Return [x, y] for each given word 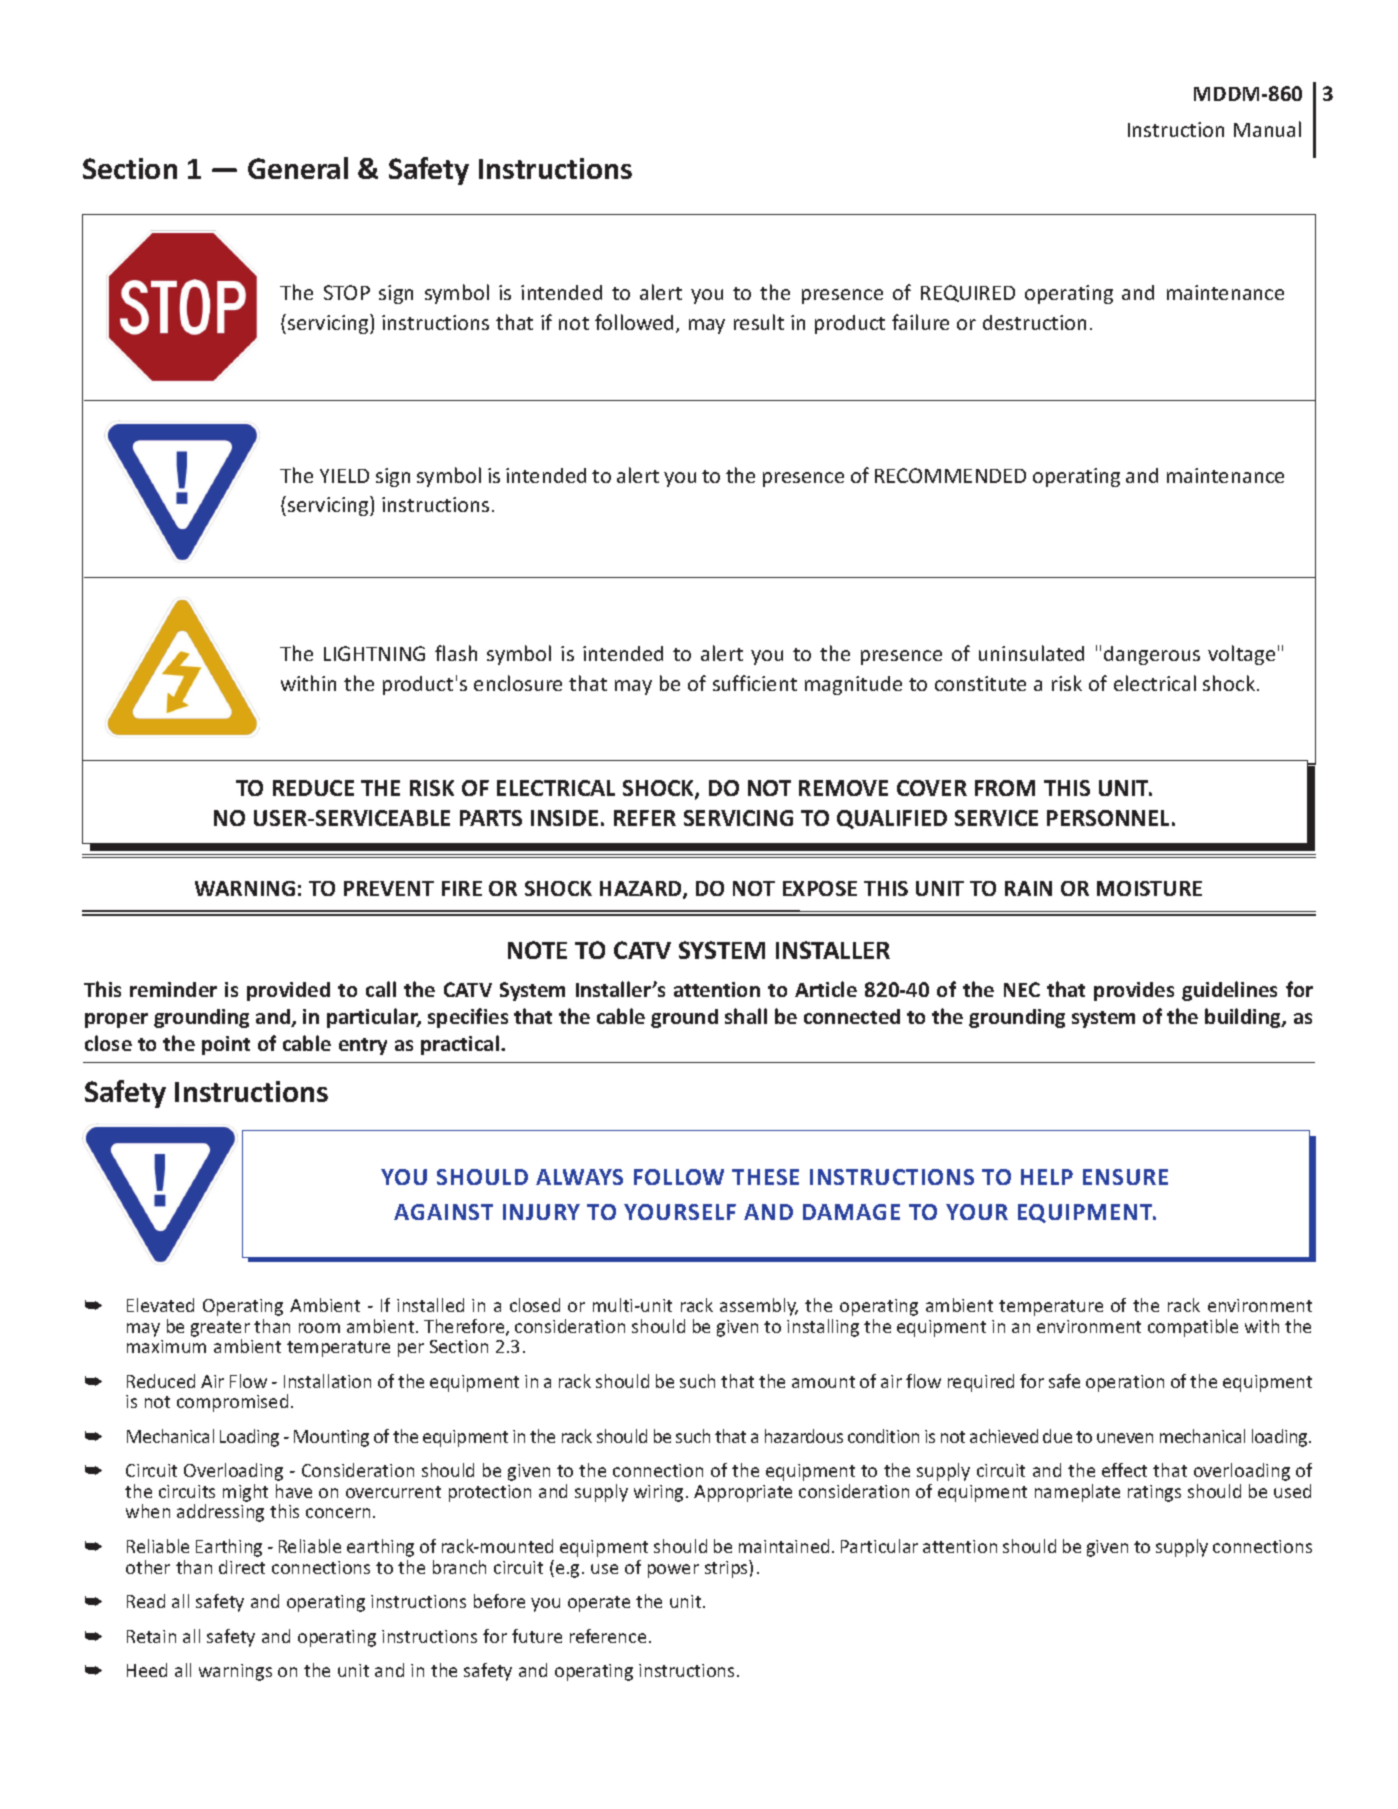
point [226, 1045]
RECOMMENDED [950, 475]
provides [1134, 991]
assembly [759, 1307]
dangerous [1152, 655]
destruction [1034, 322]
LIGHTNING [374, 653]
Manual [1267, 129]
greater [220, 1329]
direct [242, 1567]
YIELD [344, 476]
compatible [1193, 1328]
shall [746, 1016]
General [298, 168]
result [759, 322]
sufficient [755, 683]
